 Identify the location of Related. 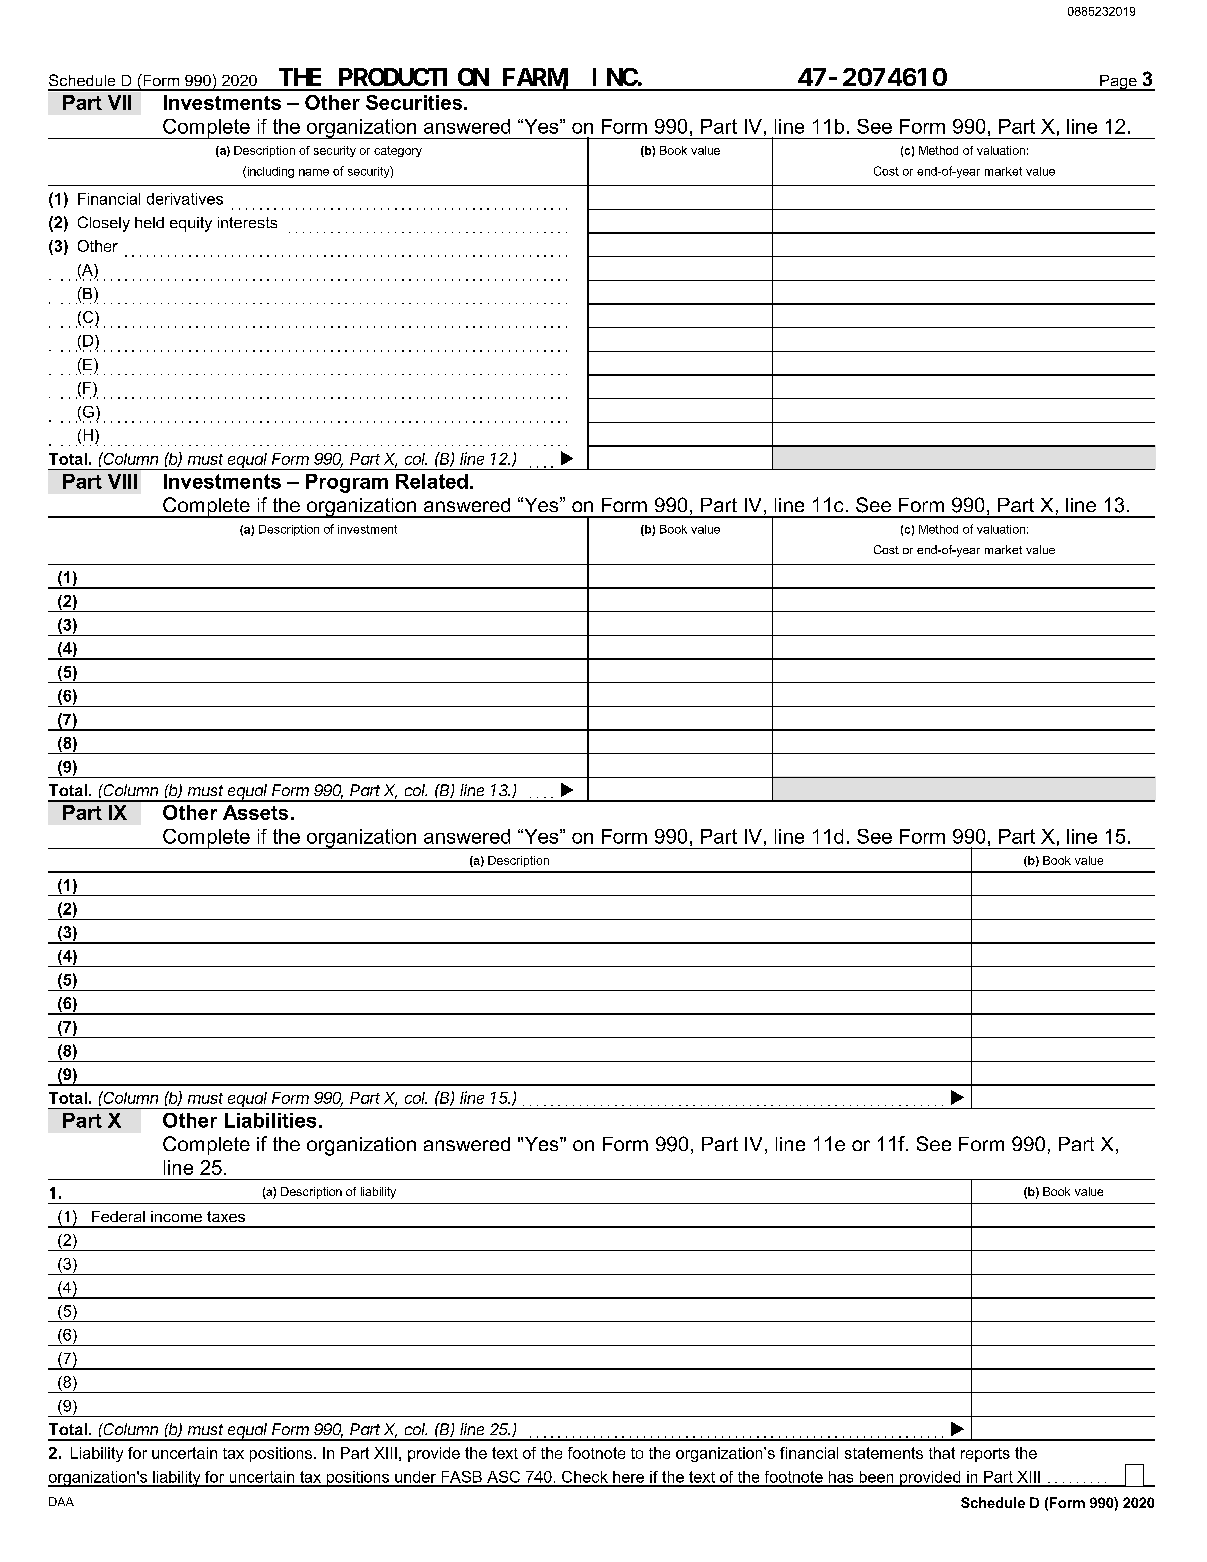
(432, 481).
